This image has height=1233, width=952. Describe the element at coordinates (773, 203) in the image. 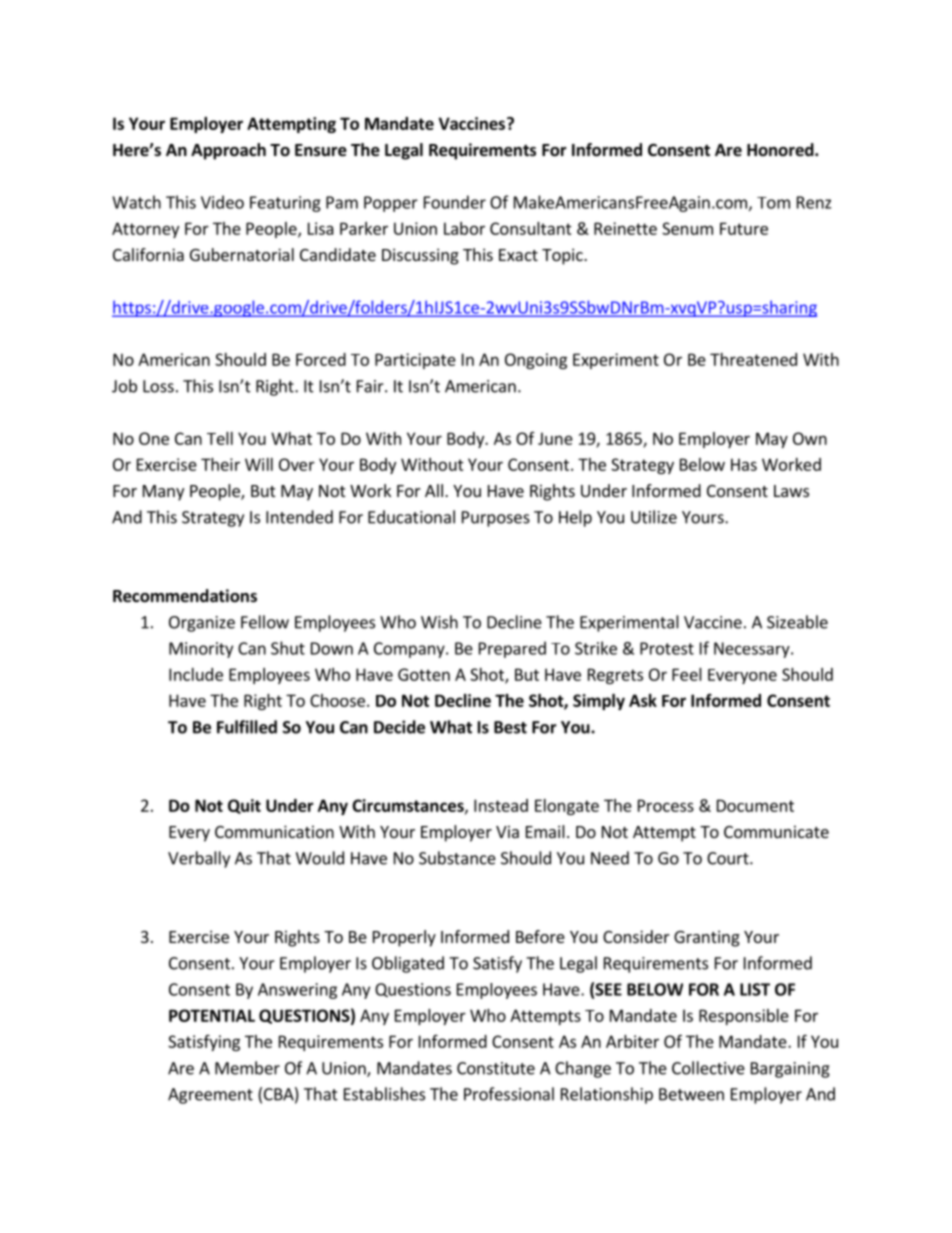

I see `Tom` at that location.
